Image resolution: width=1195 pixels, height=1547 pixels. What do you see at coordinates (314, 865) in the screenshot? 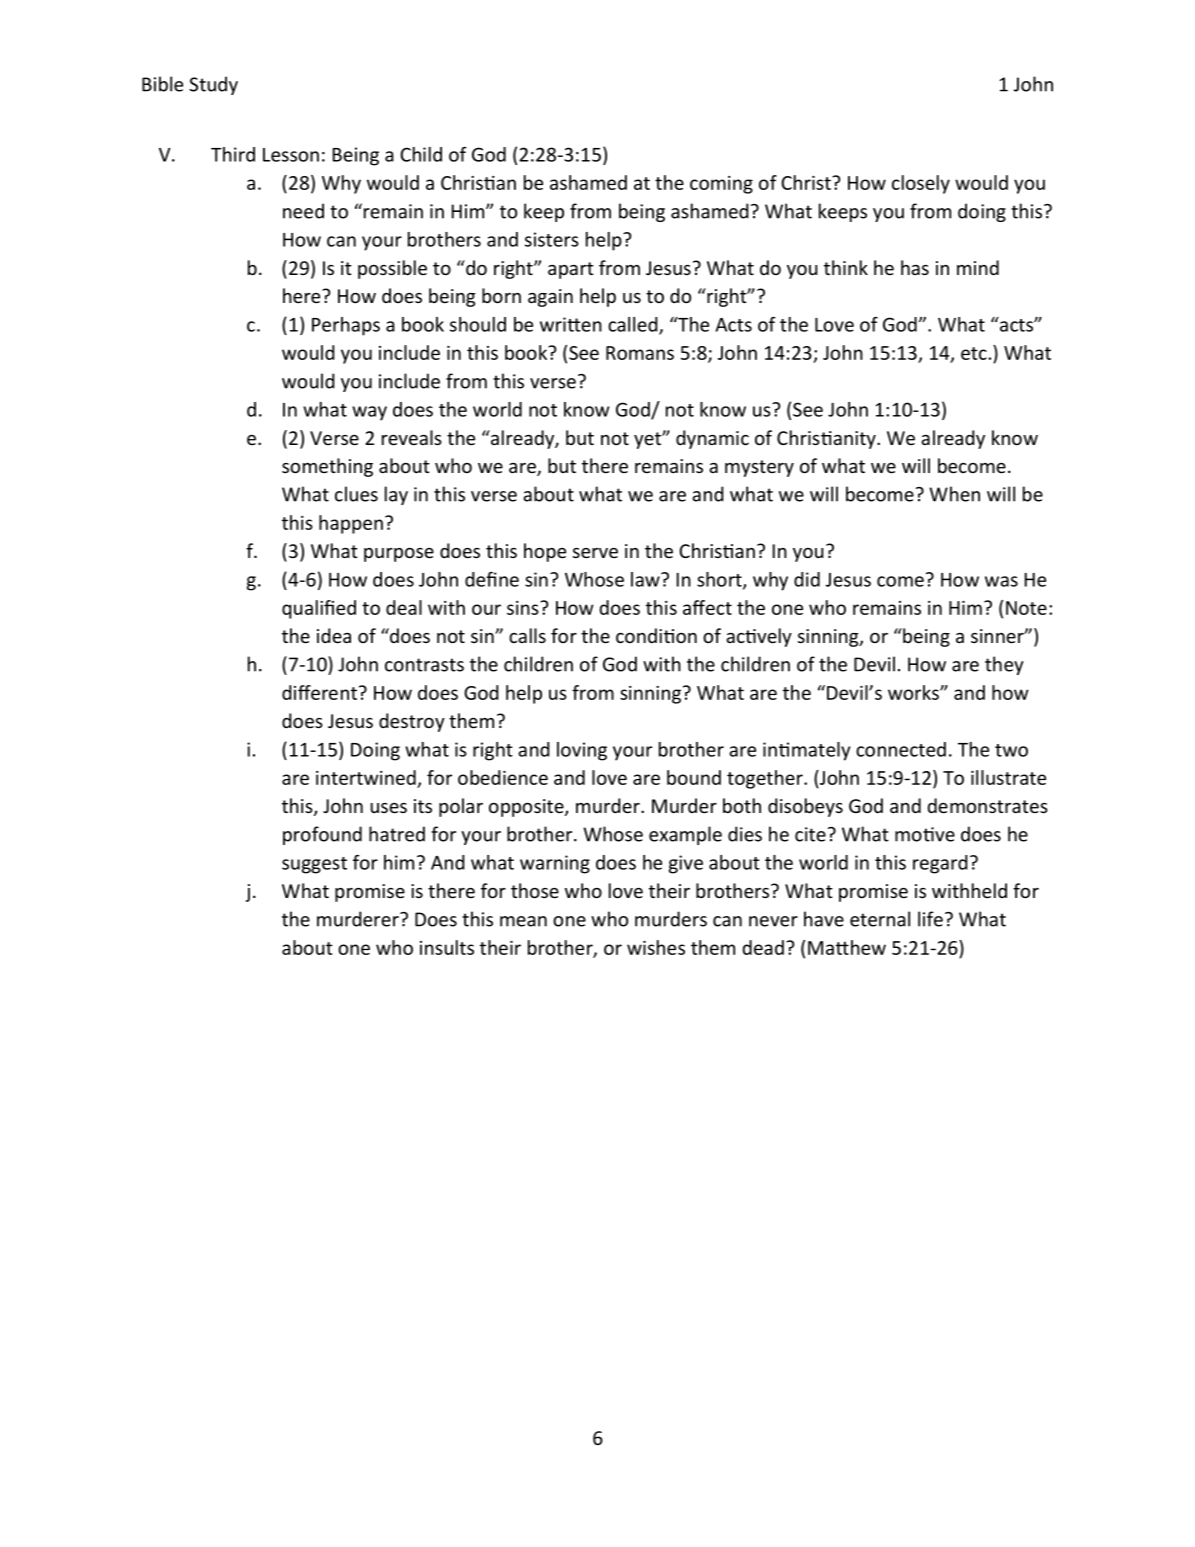
I see `suggest` at bounding box center [314, 865].
